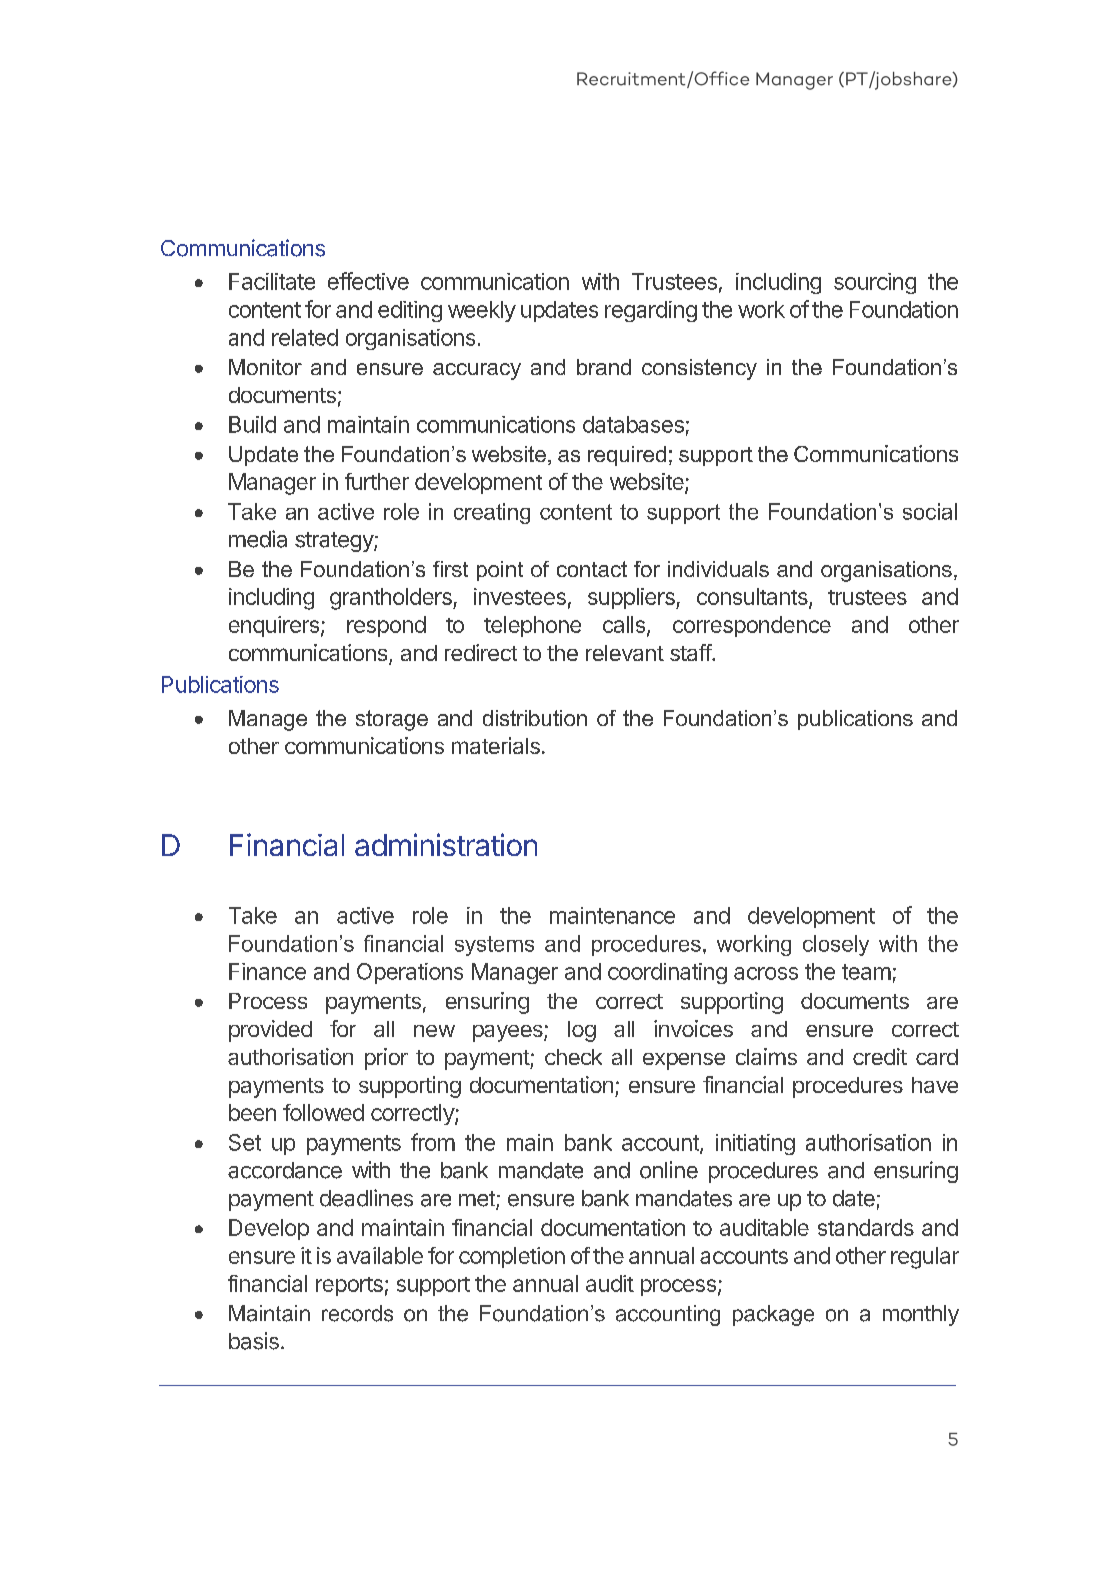 This screenshot has height=1582, width=1118. What do you see at coordinates (930, 511) in the screenshot?
I see `social` at bounding box center [930, 511].
